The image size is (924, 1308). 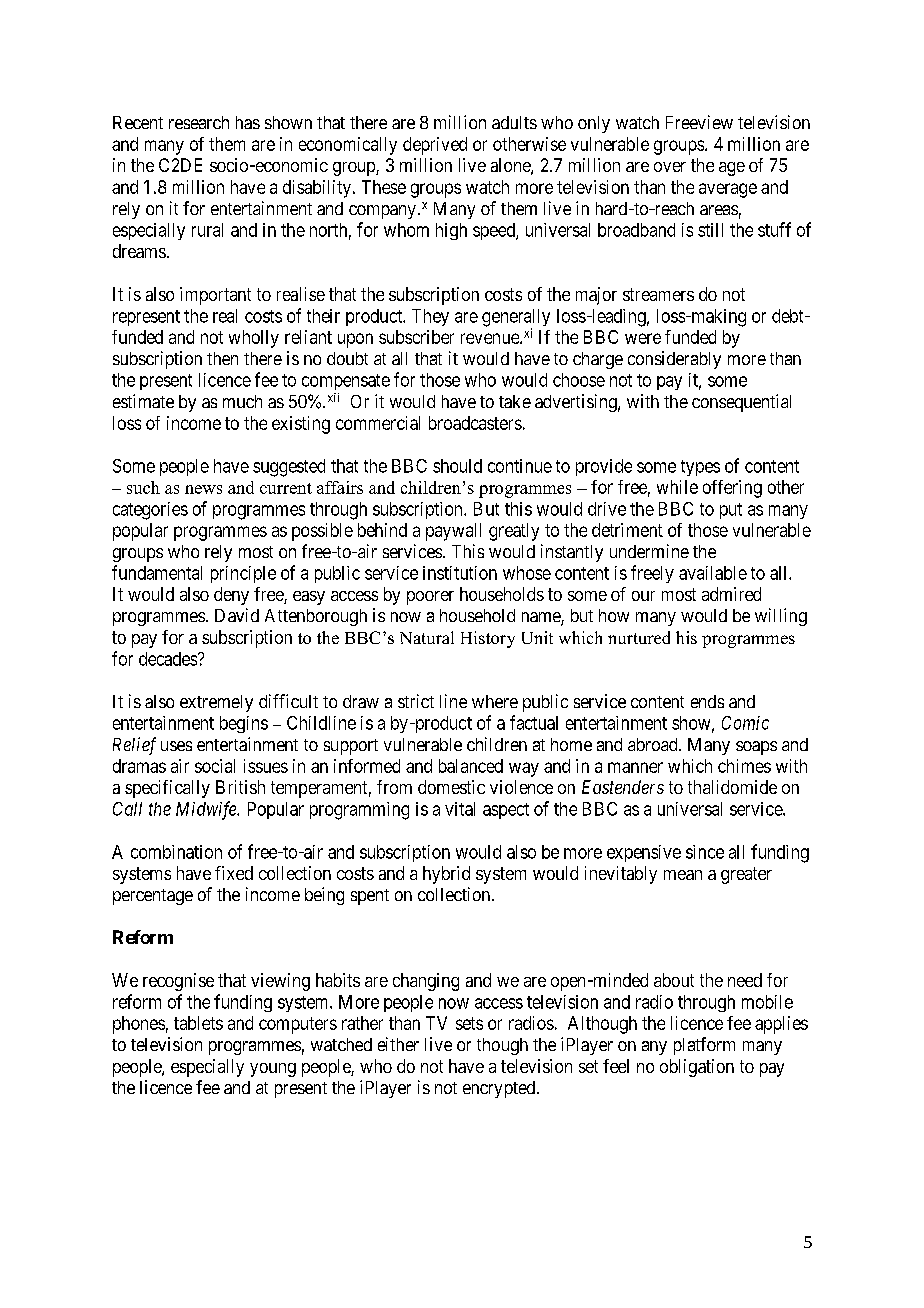 What do you see at coordinates (475, 423) in the page?
I see `broadcasters` at bounding box center [475, 423].
